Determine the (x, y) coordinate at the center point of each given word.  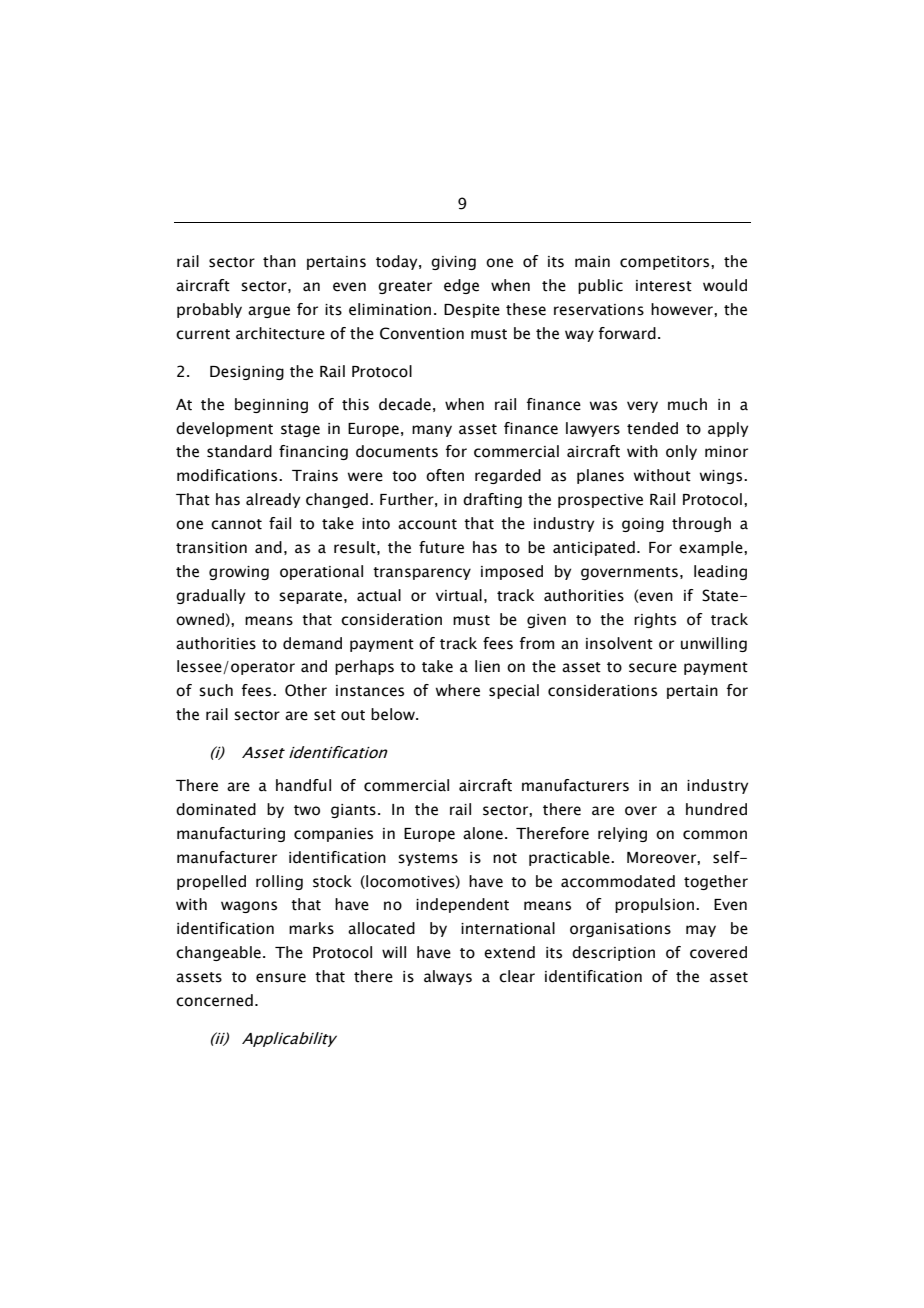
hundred (716, 809)
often (445, 475)
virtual (459, 595)
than (279, 261)
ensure (281, 978)
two (307, 810)
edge (461, 286)
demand (312, 643)
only (681, 452)
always (448, 977)
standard (239, 451)
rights (655, 620)
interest (664, 286)
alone (483, 833)
